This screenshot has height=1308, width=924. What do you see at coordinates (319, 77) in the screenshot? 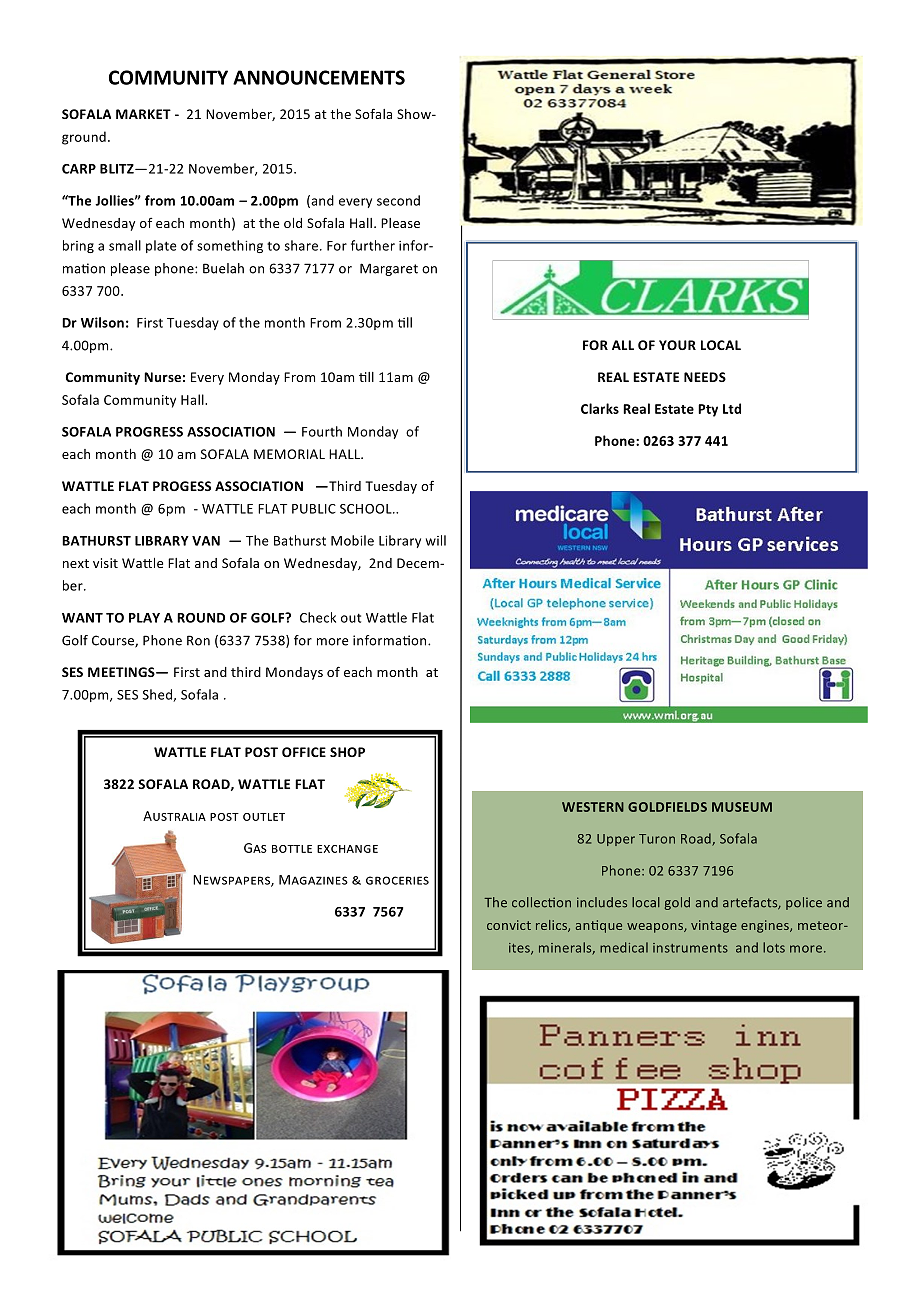
I see `ANNOUNCEMENTS` at bounding box center [319, 77].
